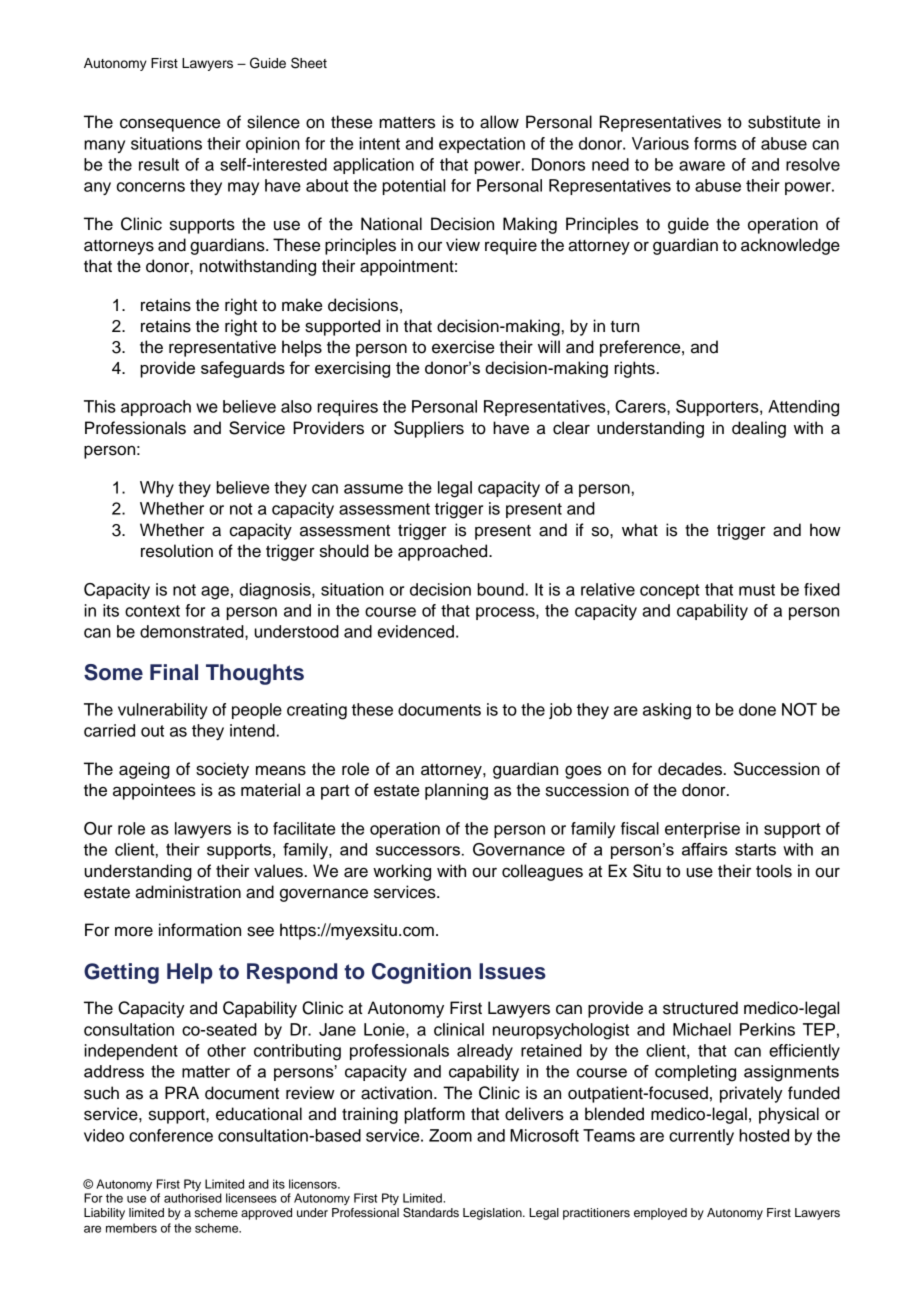 This screenshot has width=924, height=1308. Describe the element at coordinates (700, 1008) in the screenshot. I see `structured` at that location.
